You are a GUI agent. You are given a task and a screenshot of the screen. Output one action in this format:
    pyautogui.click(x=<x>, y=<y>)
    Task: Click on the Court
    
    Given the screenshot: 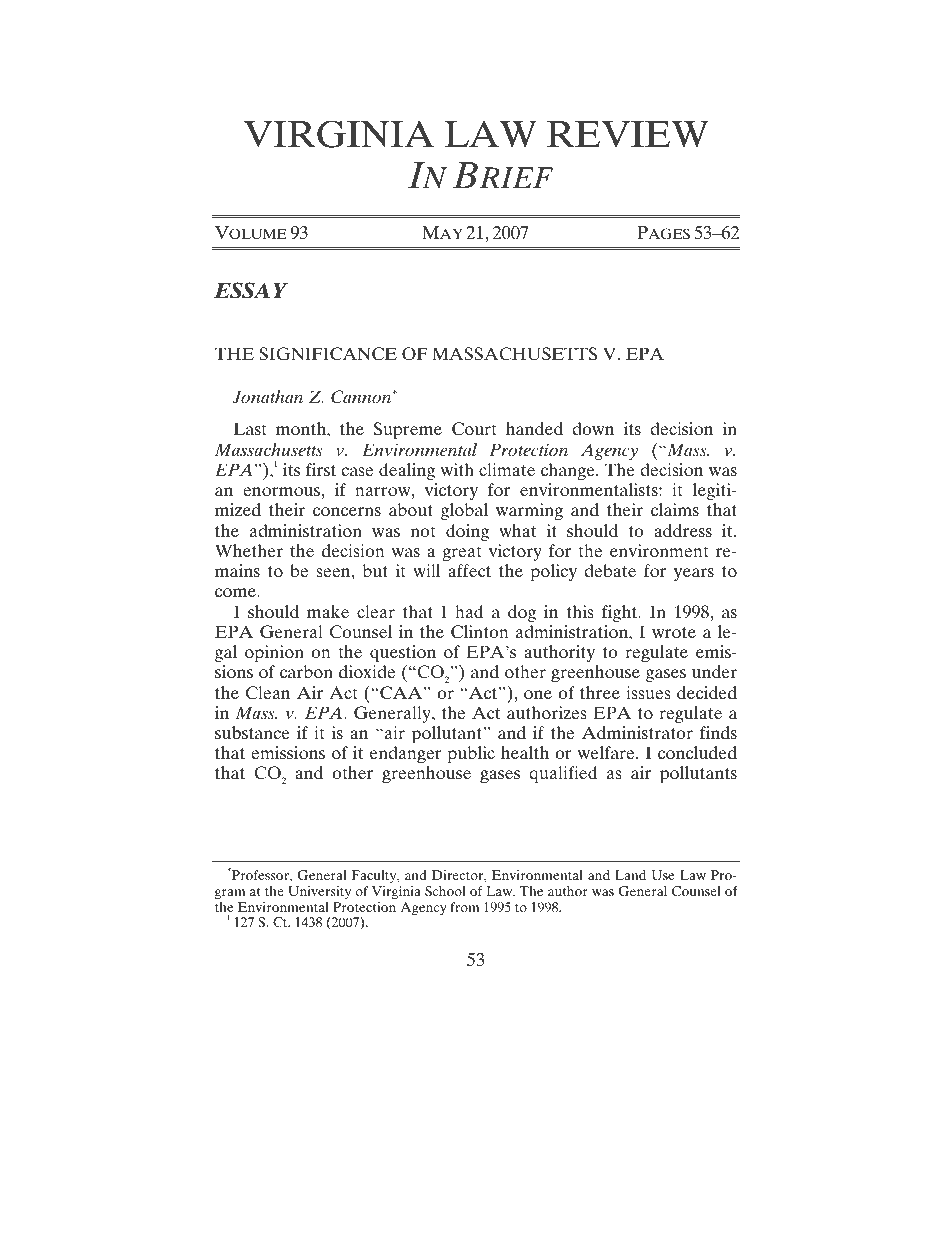 What is the action you would take?
    pyautogui.click(x=474, y=429)
